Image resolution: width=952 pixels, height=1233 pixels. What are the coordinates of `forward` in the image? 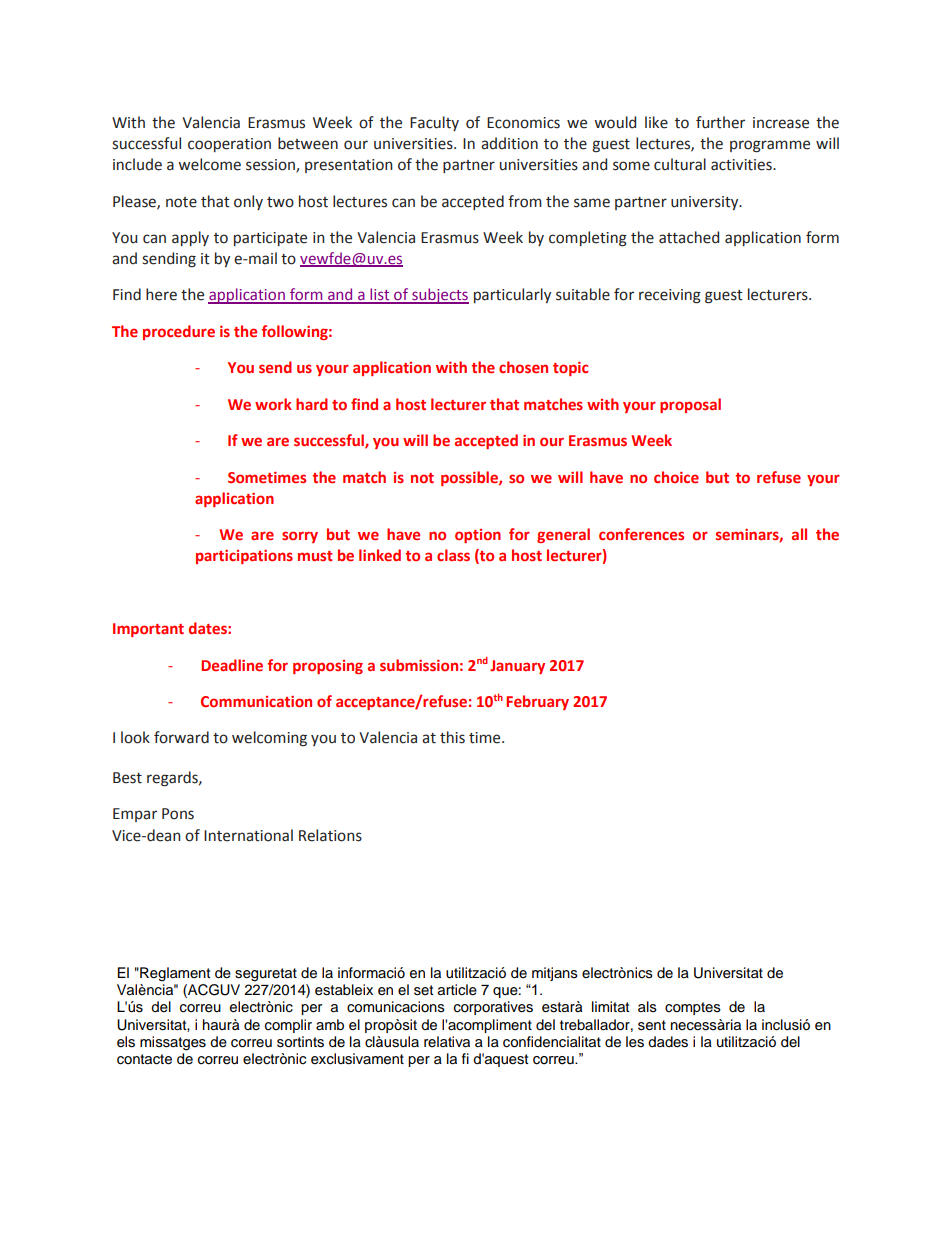 It's located at (181, 737).
